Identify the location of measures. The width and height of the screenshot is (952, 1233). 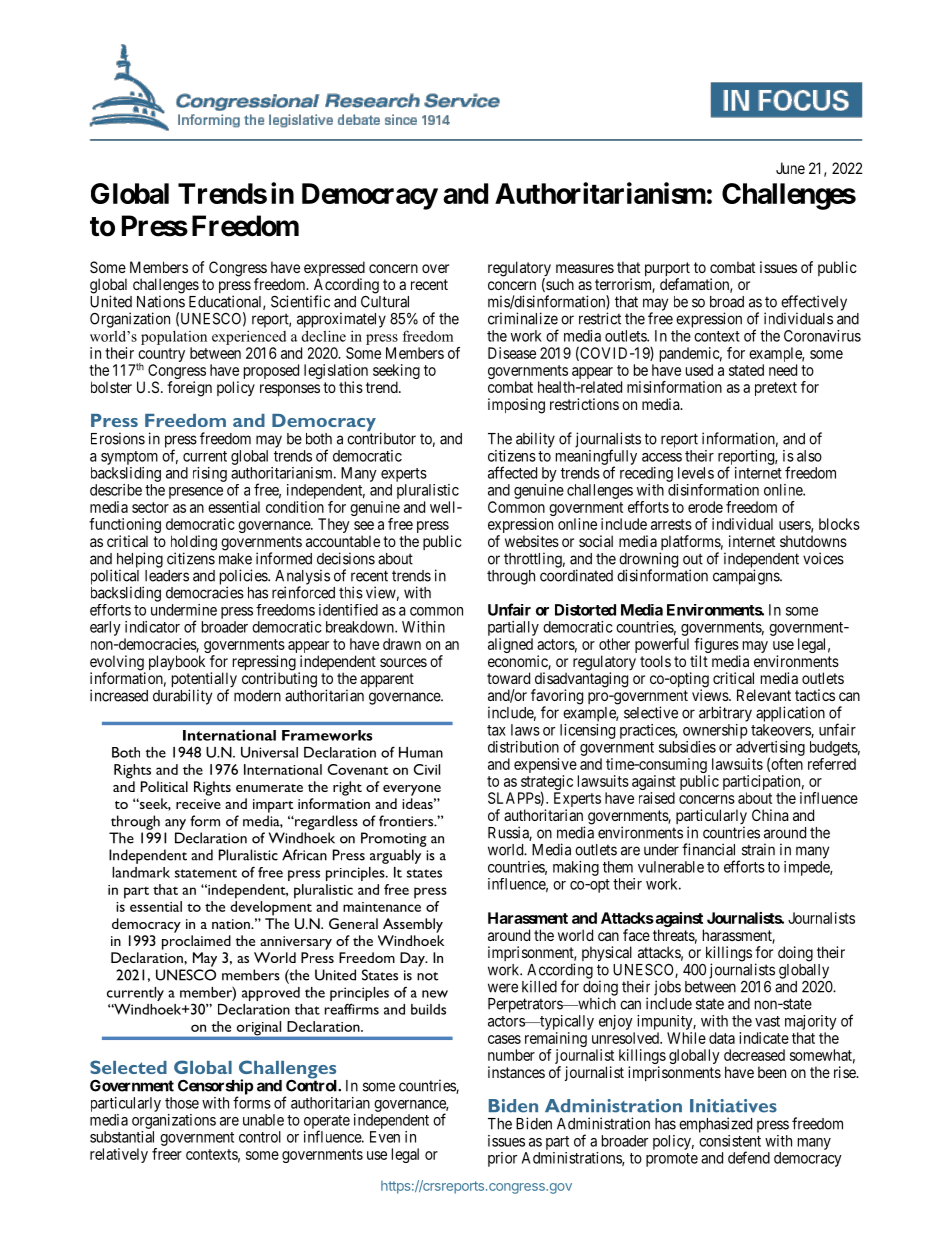
(585, 268).
